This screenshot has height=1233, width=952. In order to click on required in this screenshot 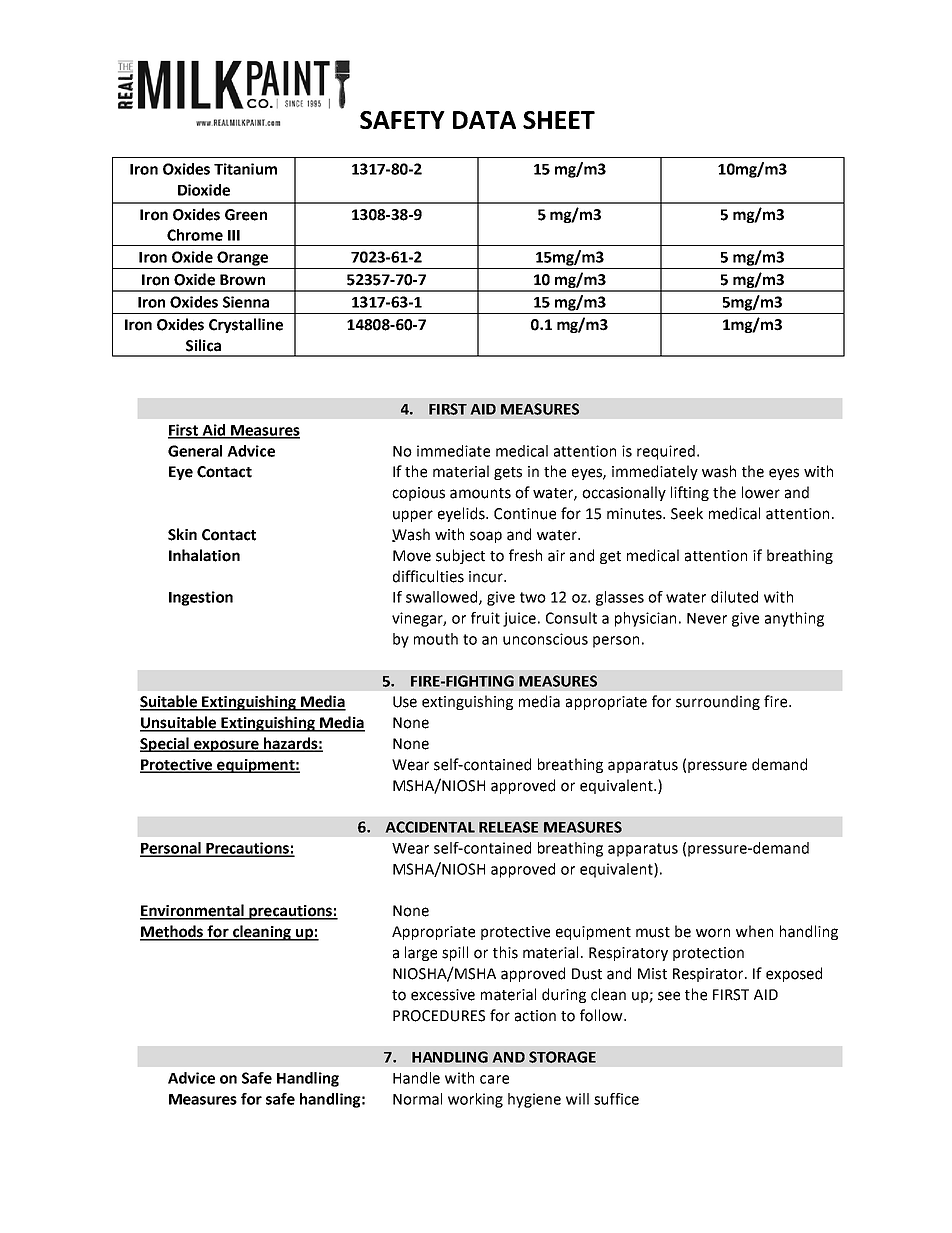, I will do `click(666, 452)`.
